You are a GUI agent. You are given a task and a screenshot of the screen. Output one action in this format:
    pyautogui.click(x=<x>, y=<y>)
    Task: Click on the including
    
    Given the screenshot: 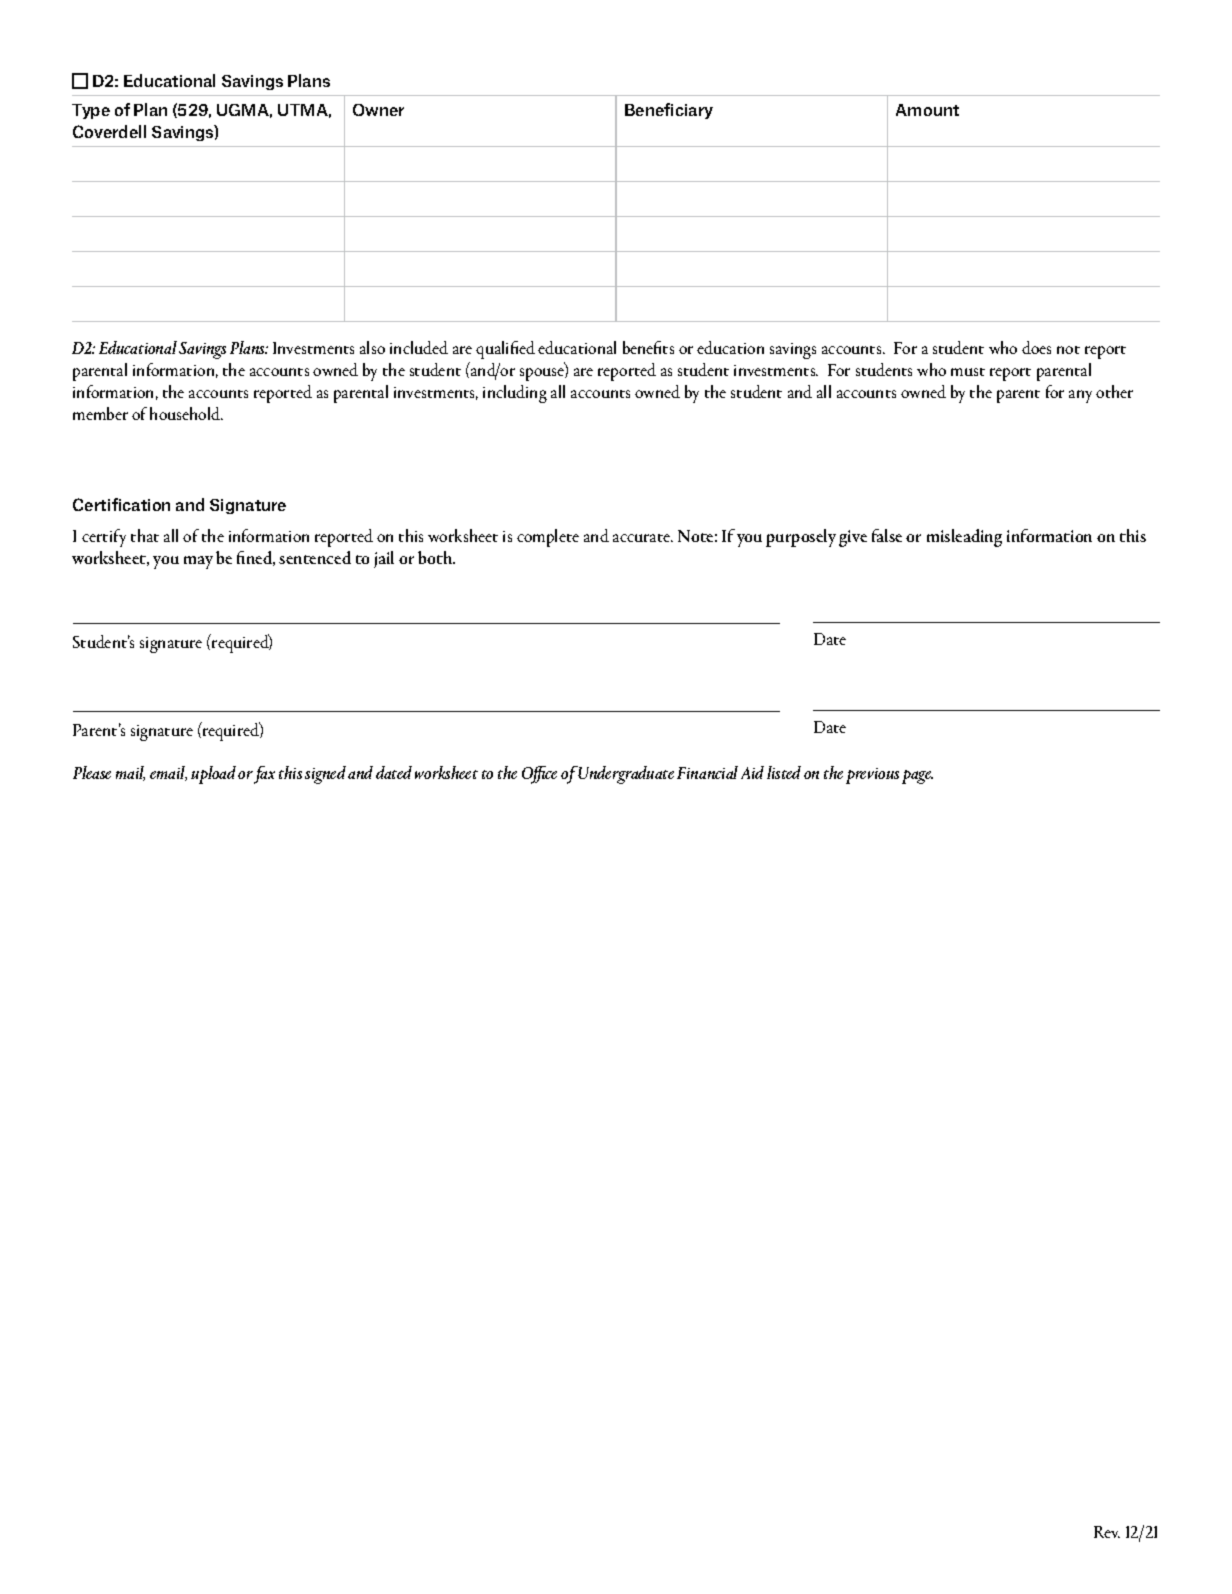 What is the action you would take?
    pyautogui.click(x=515, y=394)
